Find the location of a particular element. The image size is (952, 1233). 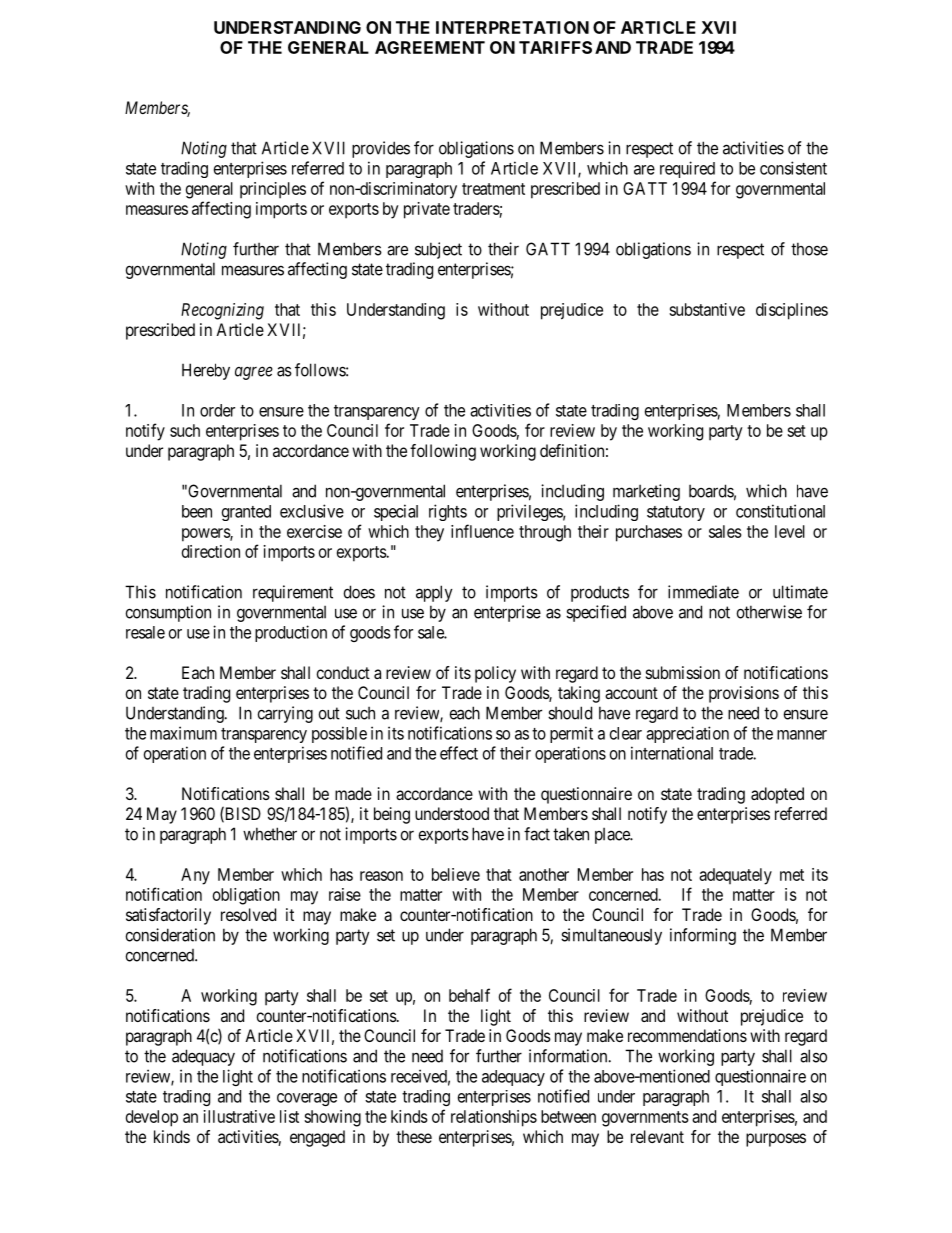

direction is located at coordinates (211, 551).
